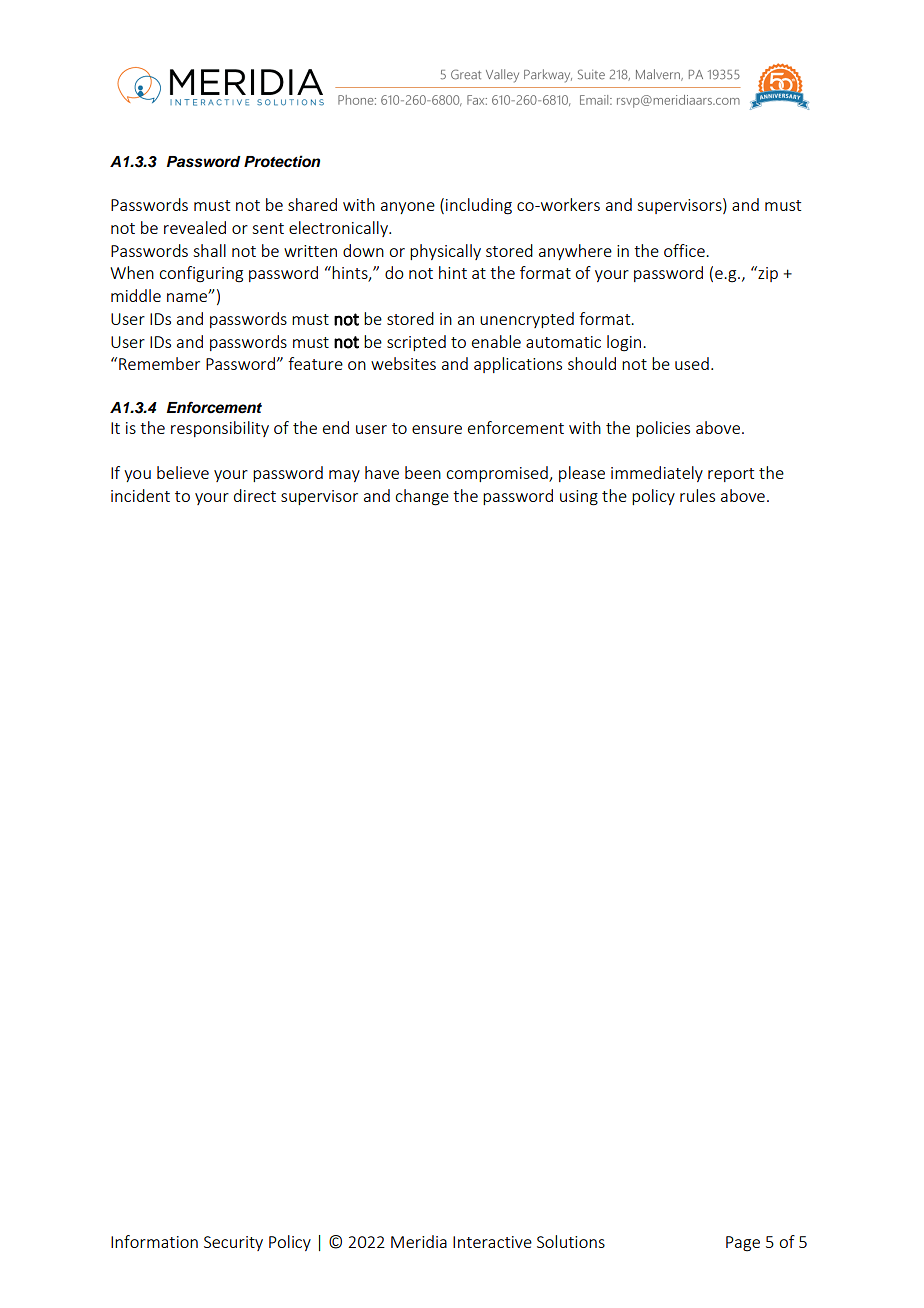  What do you see at coordinates (422, 497) in the screenshot?
I see `change` at bounding box center [422, 497].
